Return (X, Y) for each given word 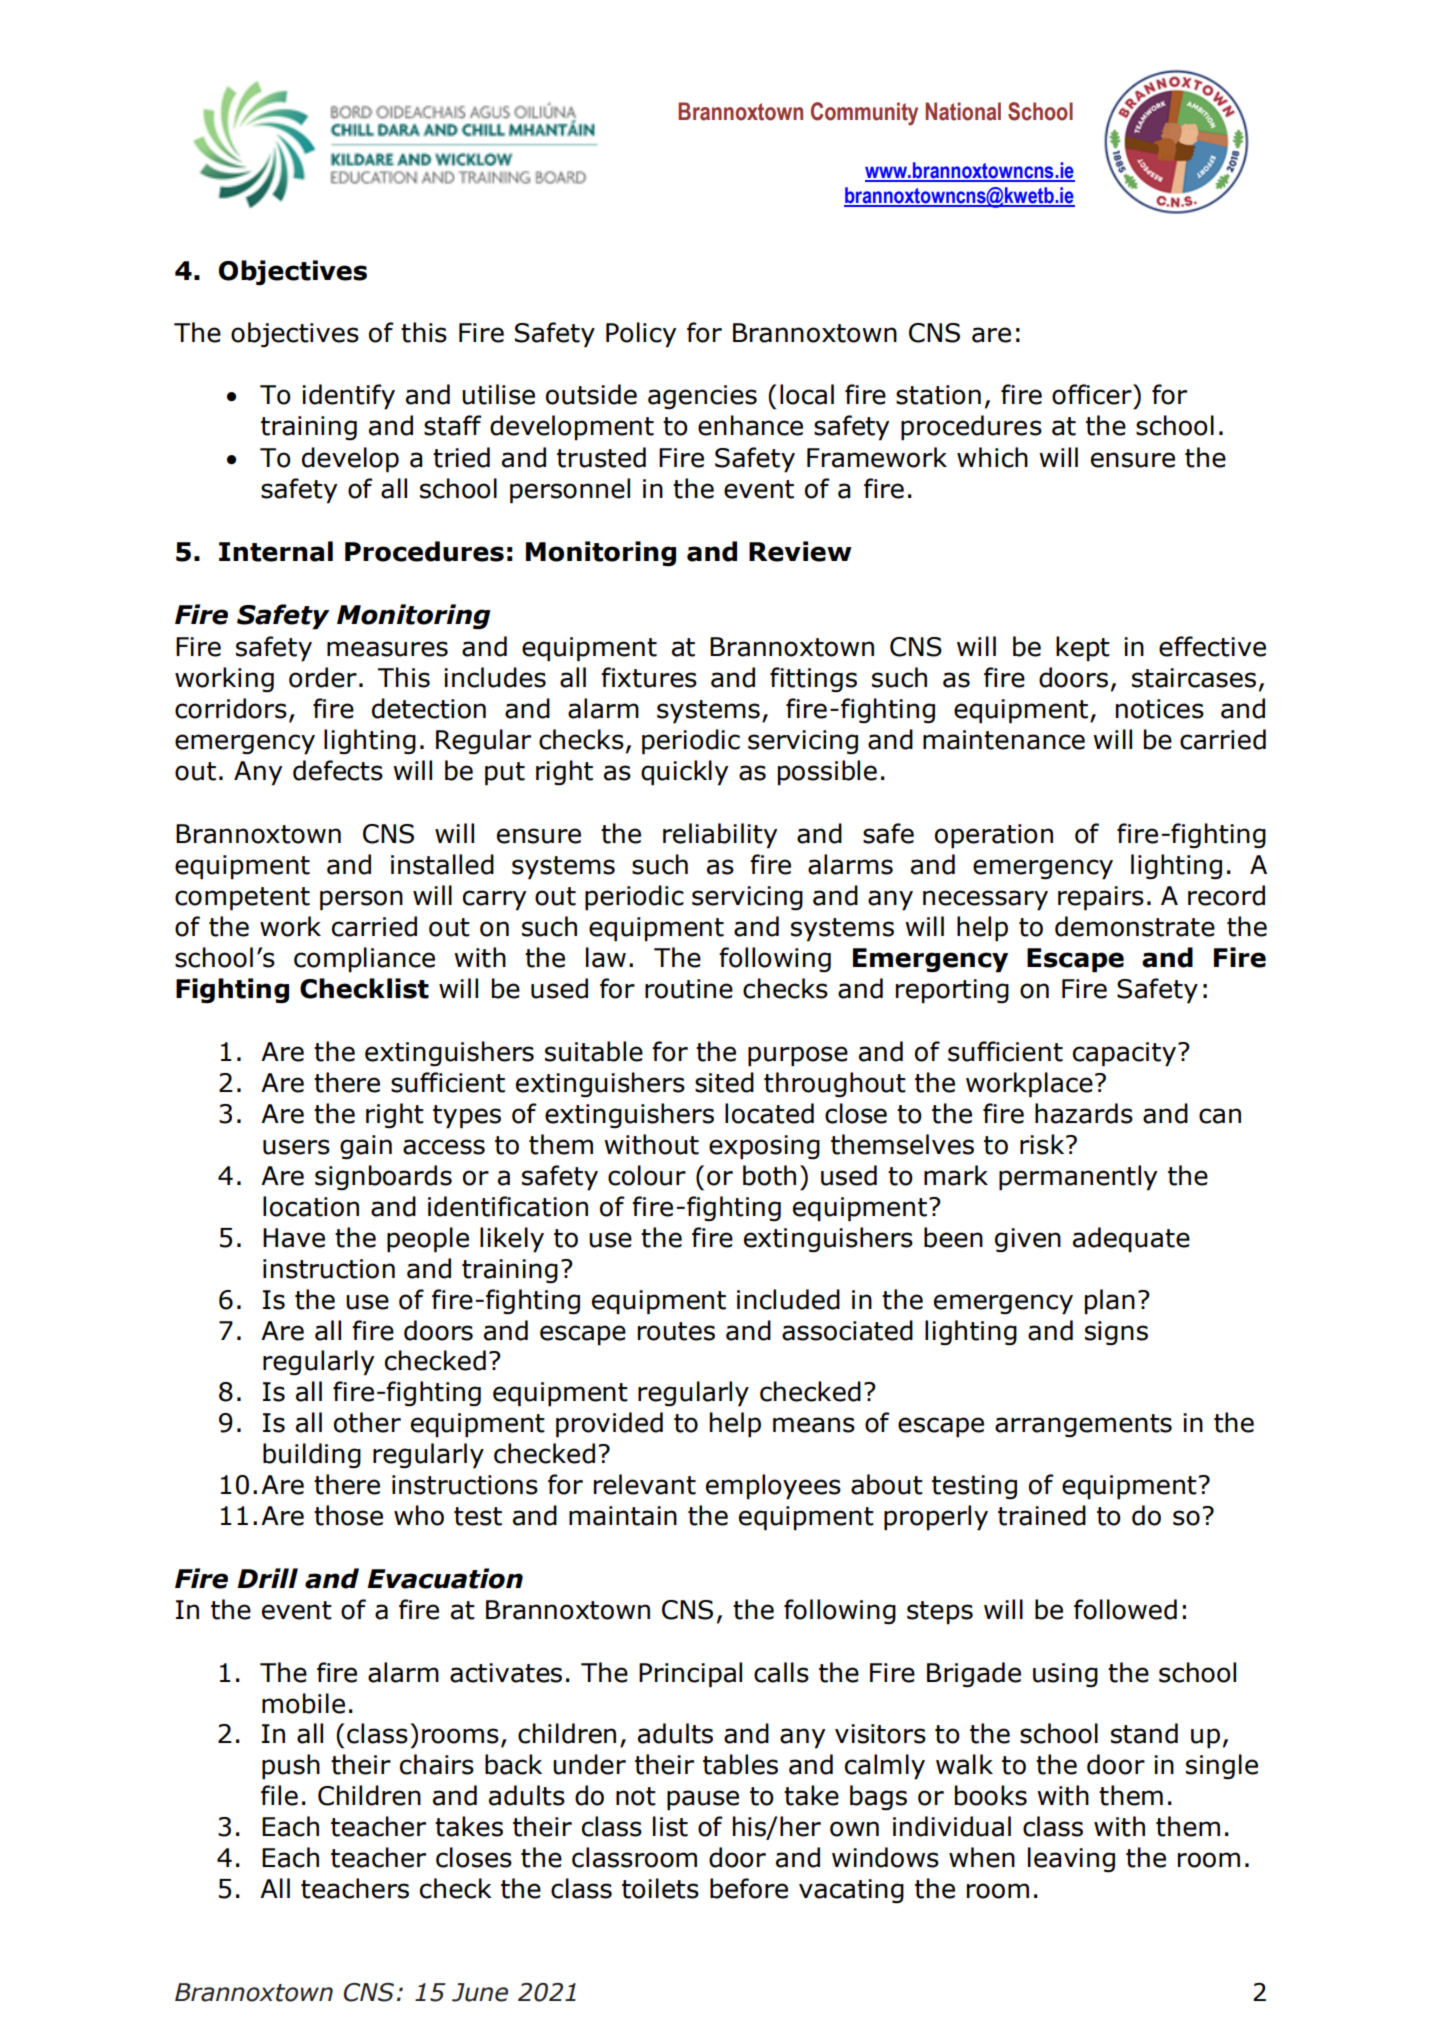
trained (1042, 1515)
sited (724, 1082)
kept (1083, 649)
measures (387, 649)
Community (864, 114)
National (963, 111)
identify (348, 397)
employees (773, 1487)
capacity (1126, 1054)
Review (800, 551)
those (348, 1515)
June (480, 1992)
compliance (364, 960)
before (749, 1888)
